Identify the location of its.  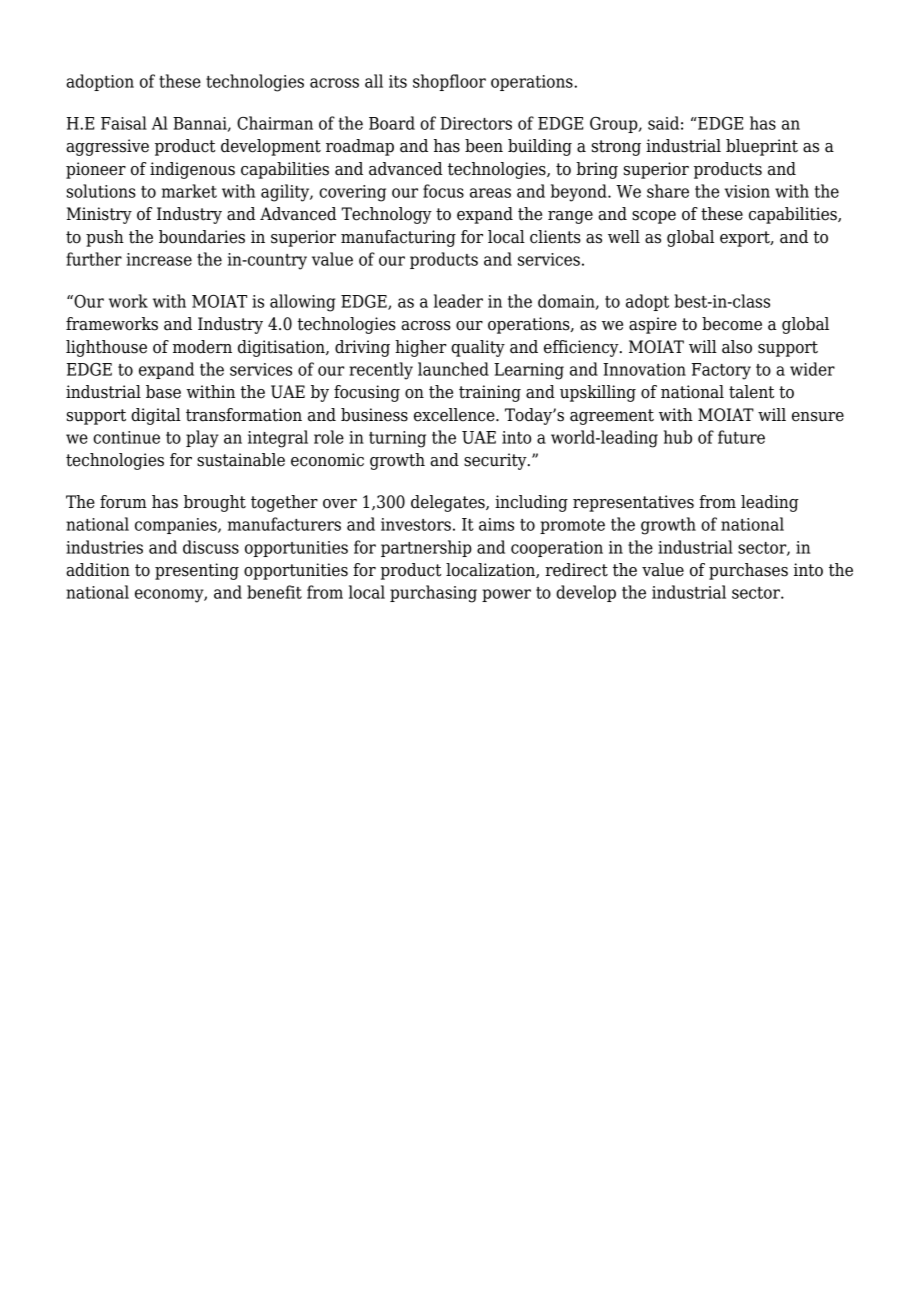
(398, 81).
